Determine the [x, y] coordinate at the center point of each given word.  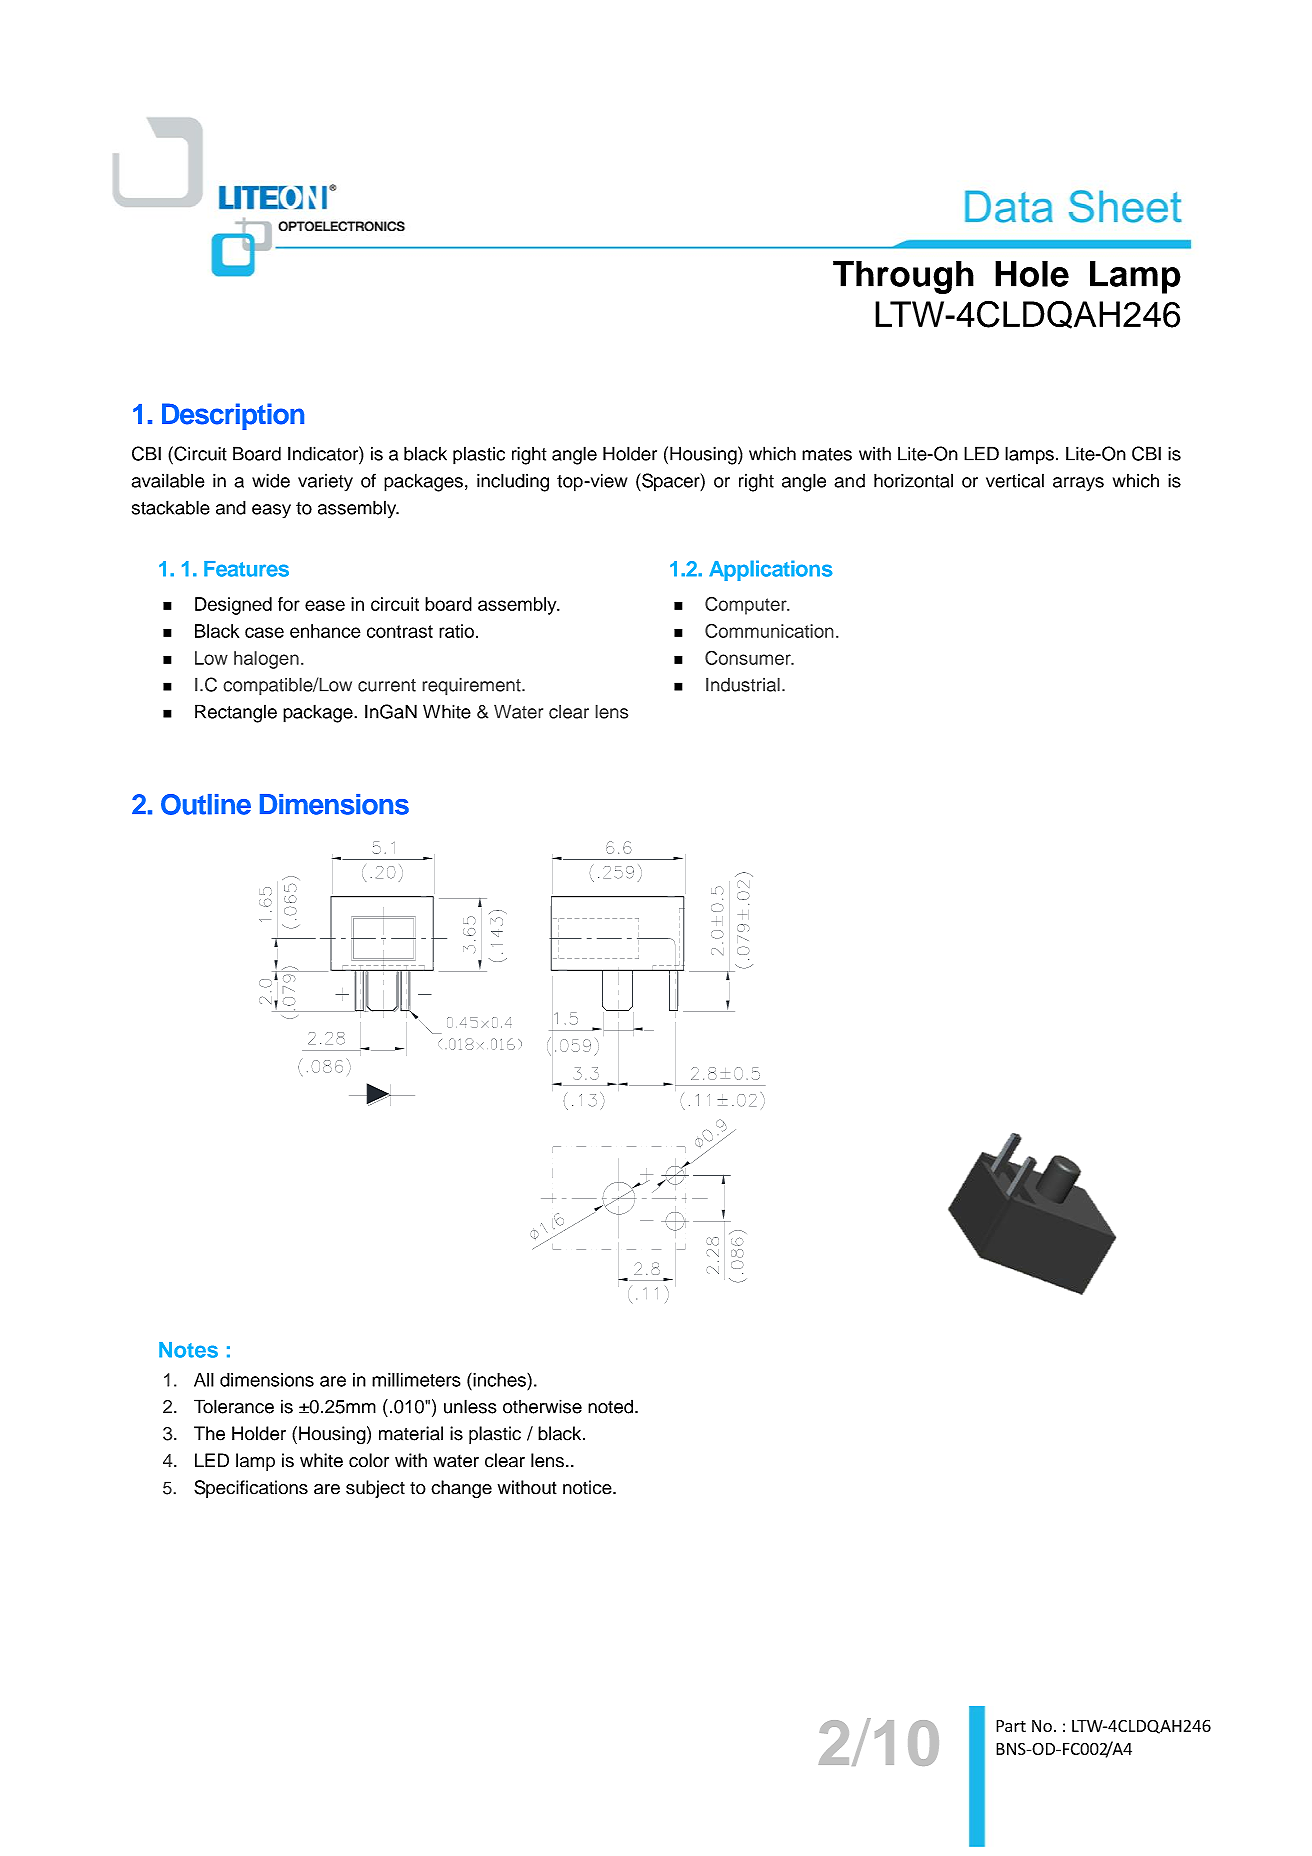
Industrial [743, 684]
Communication [769, 630]
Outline [206, 804]
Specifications [251, 1489]
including [513, 482]
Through [903, 277]
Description [233, 416]
